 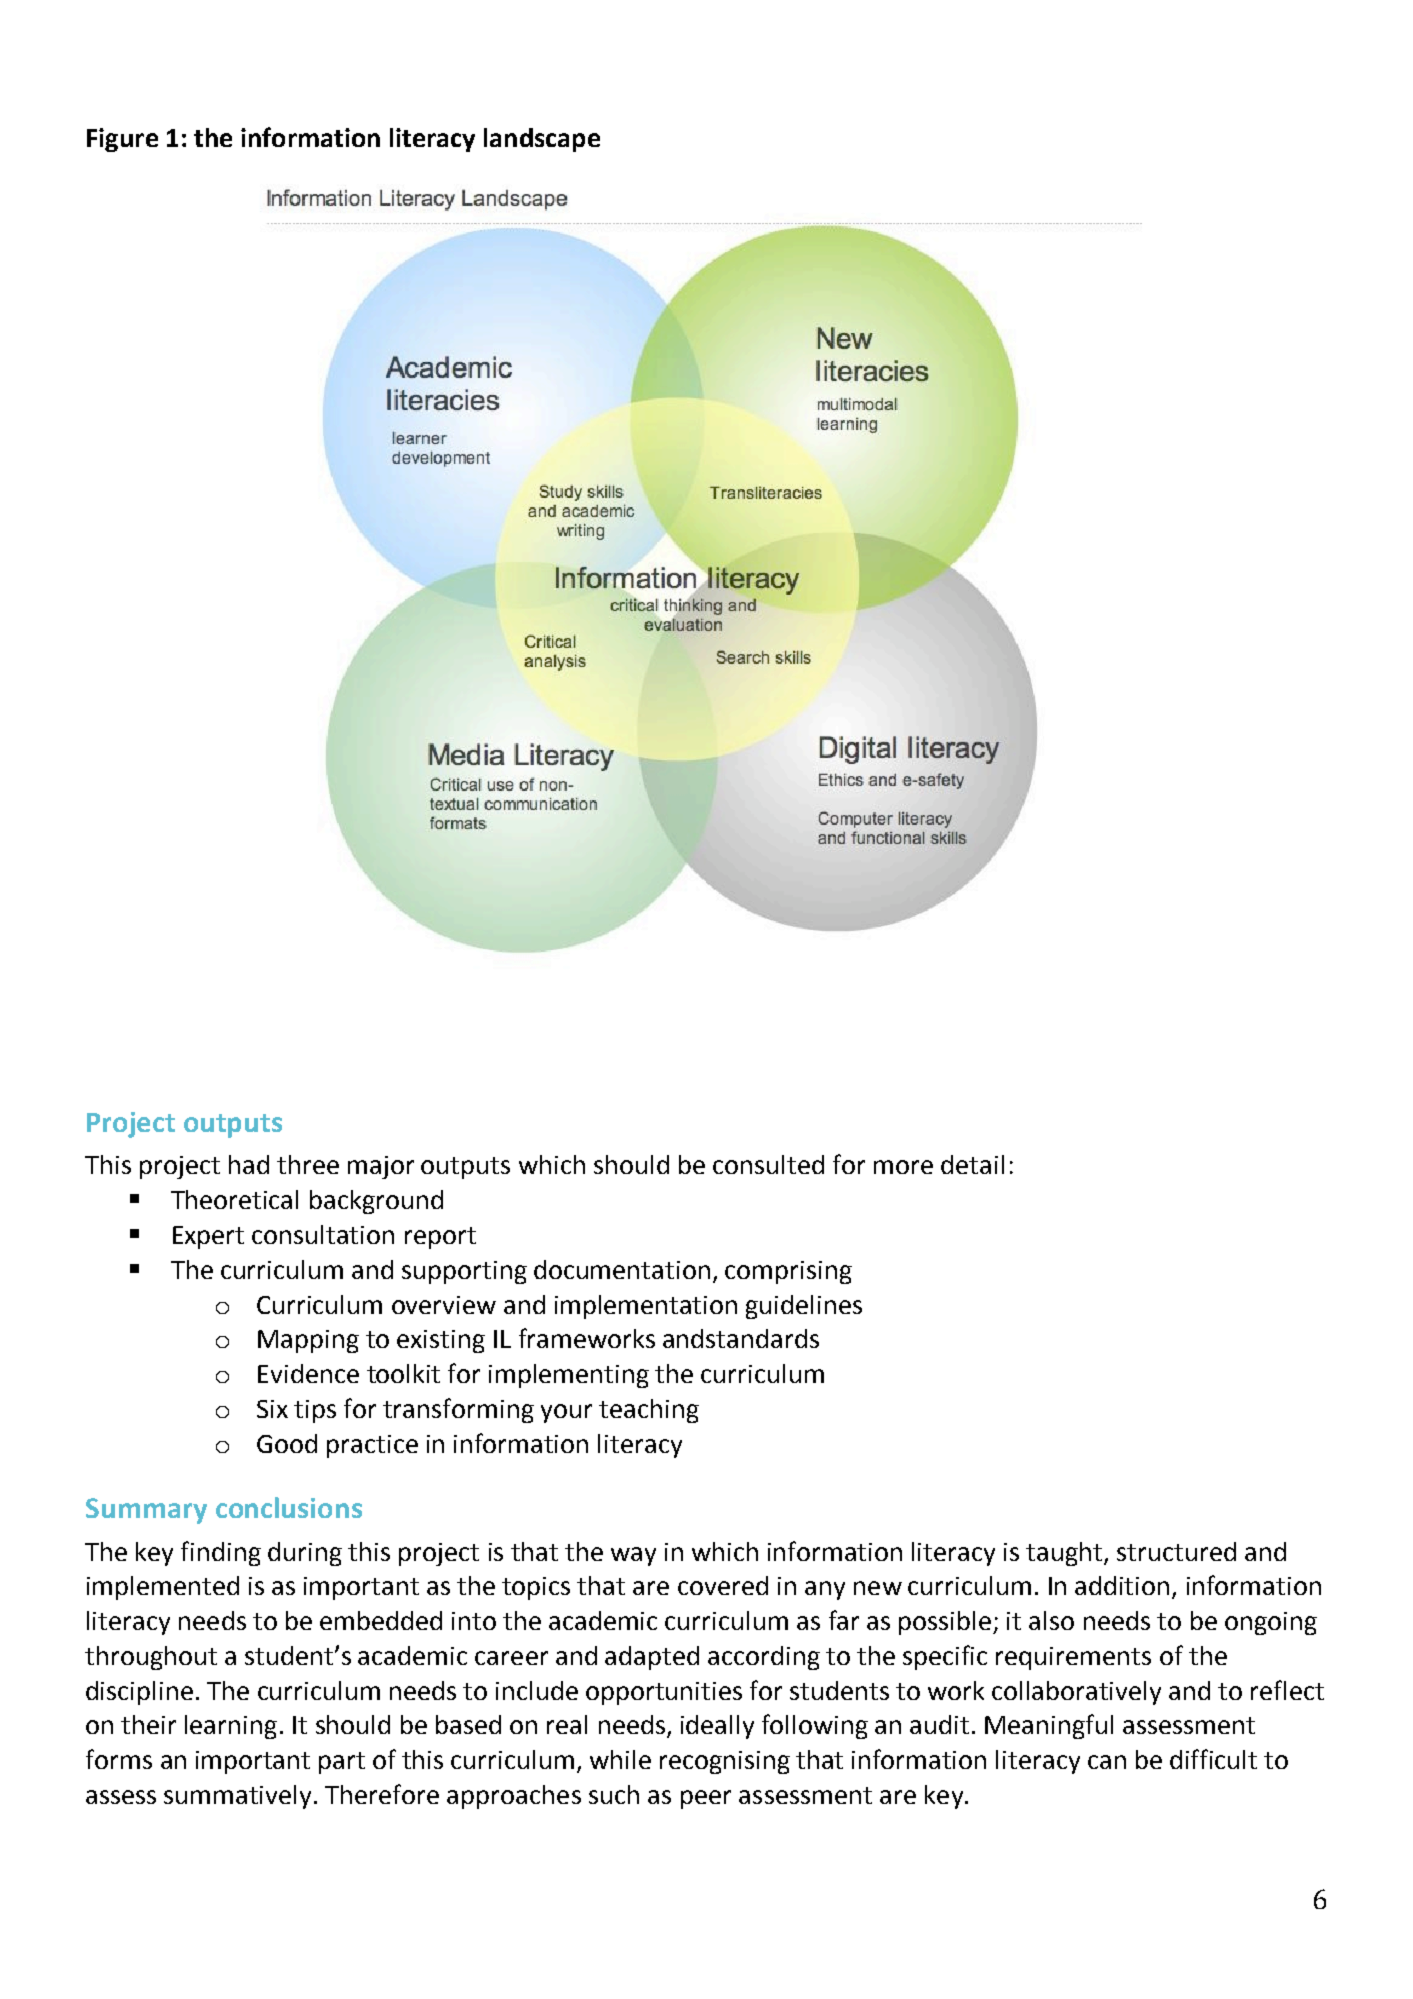 I want to click on landscape, so click(x=542, y=140).
